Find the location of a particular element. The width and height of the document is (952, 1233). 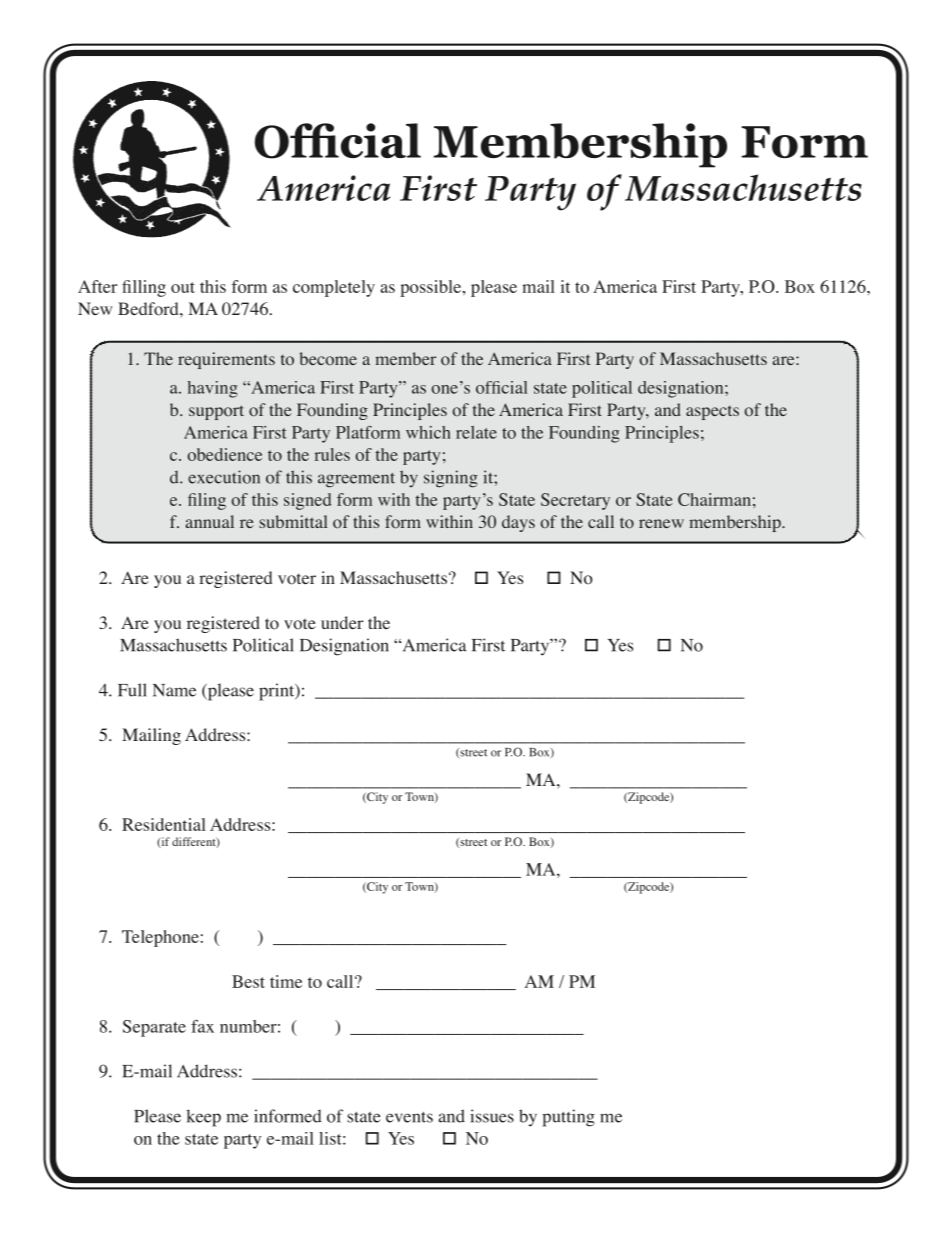

renew is located at coordinates (661, 523).
